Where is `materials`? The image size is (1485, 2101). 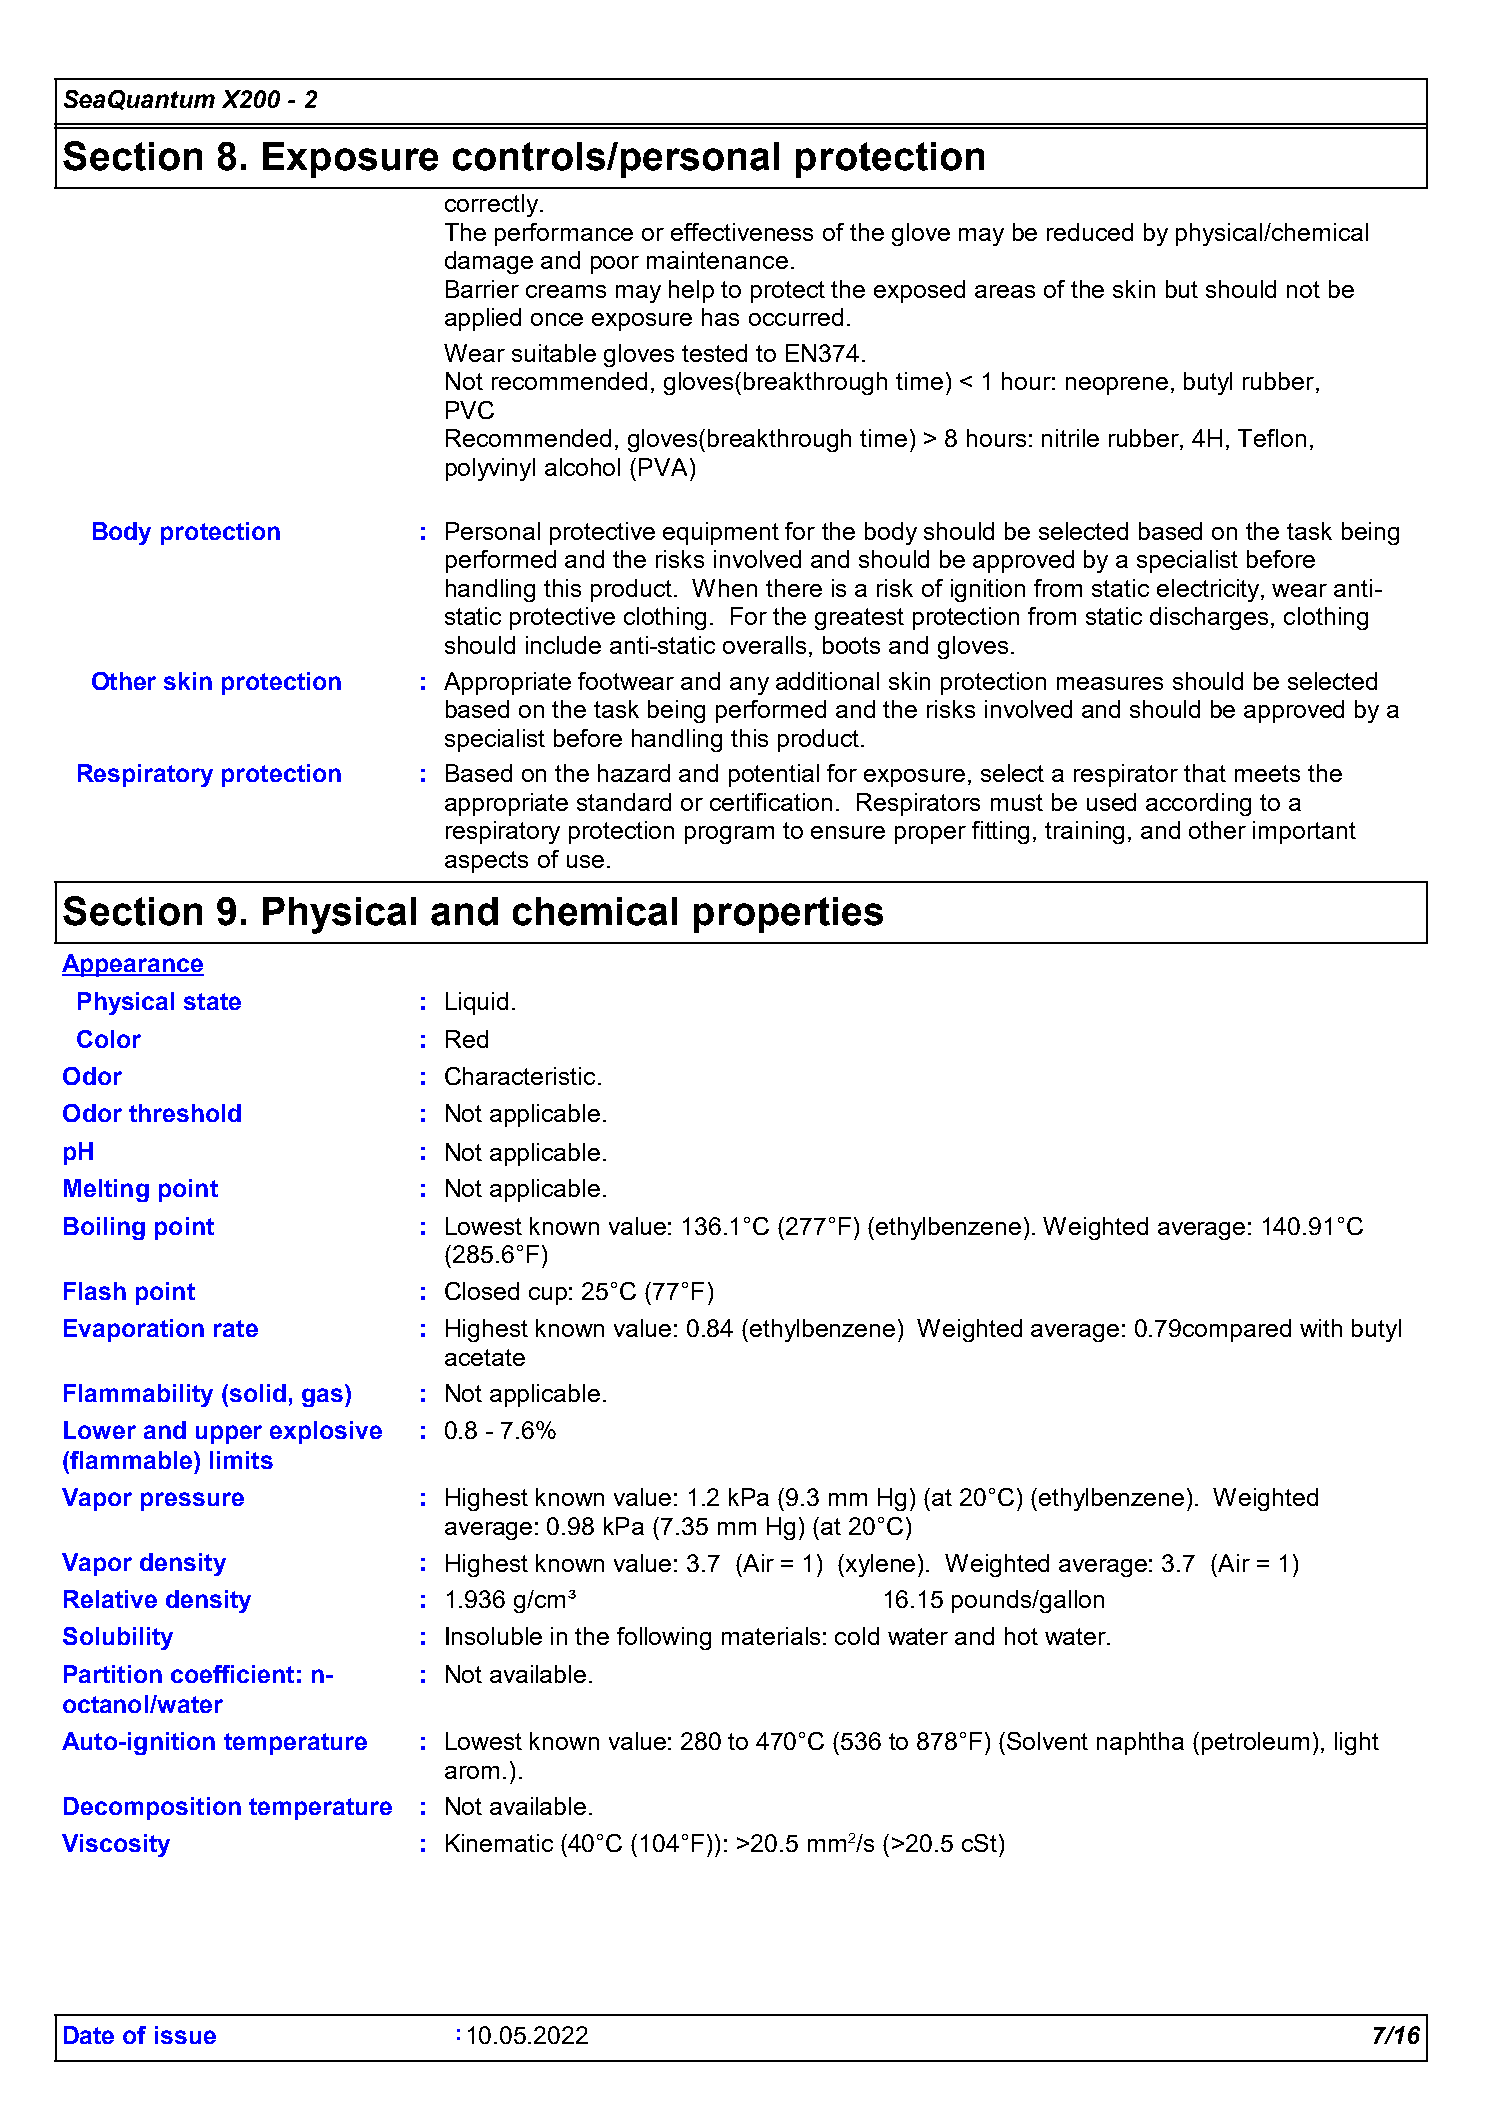 materials is located at coordinates (771, 1636).
